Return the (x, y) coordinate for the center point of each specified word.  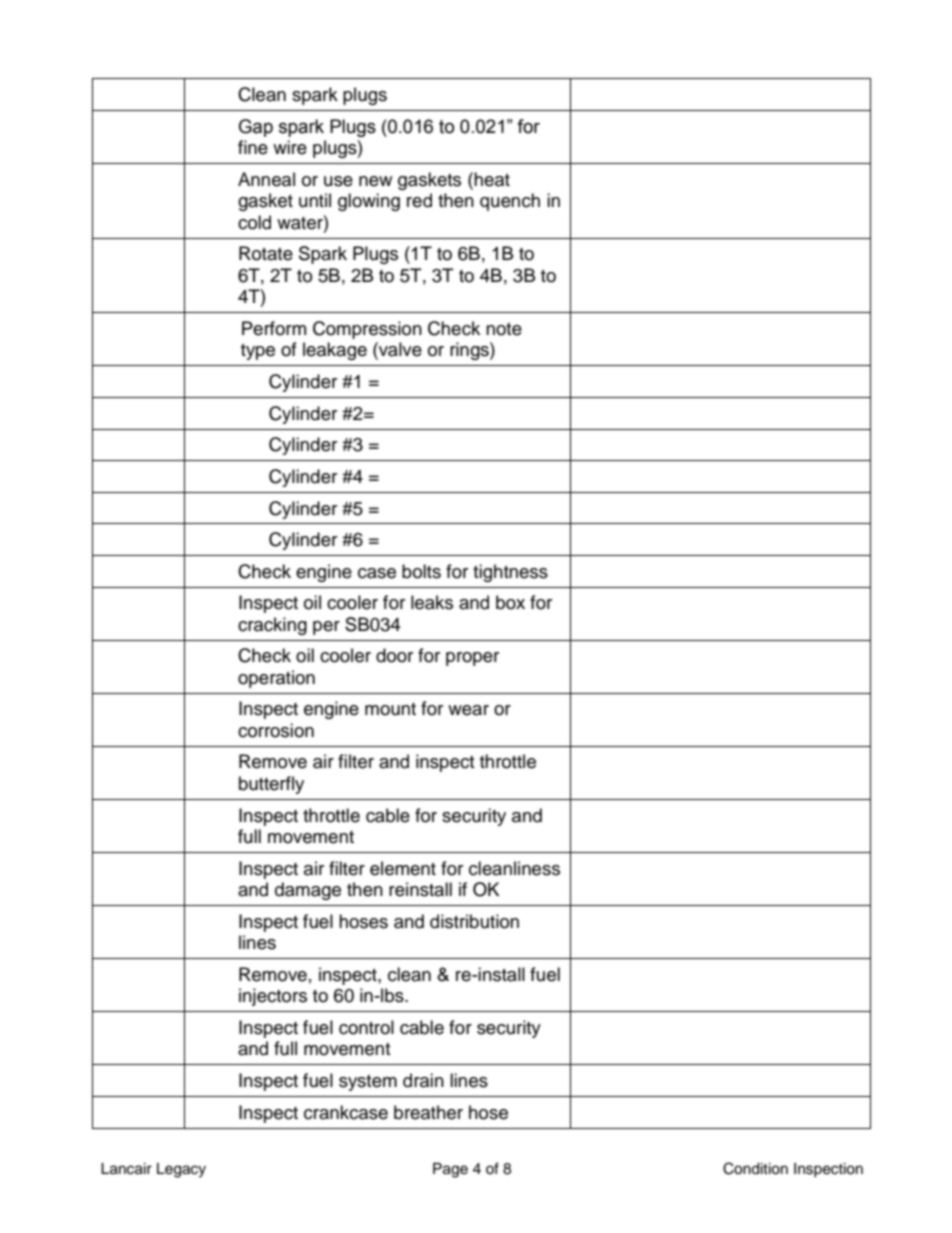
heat (491, 179)
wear (468, 710)
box (510, 602)
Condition (755, 1168)
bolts (421, 571)
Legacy (181, 1170)
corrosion (276, 730)
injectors (273, 997)
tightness (510, 573)
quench (510, 202)
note (504, 329)
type (258, 352)
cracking (272, 626)
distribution (474, 921)
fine (253, 147)
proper (472, 659)
